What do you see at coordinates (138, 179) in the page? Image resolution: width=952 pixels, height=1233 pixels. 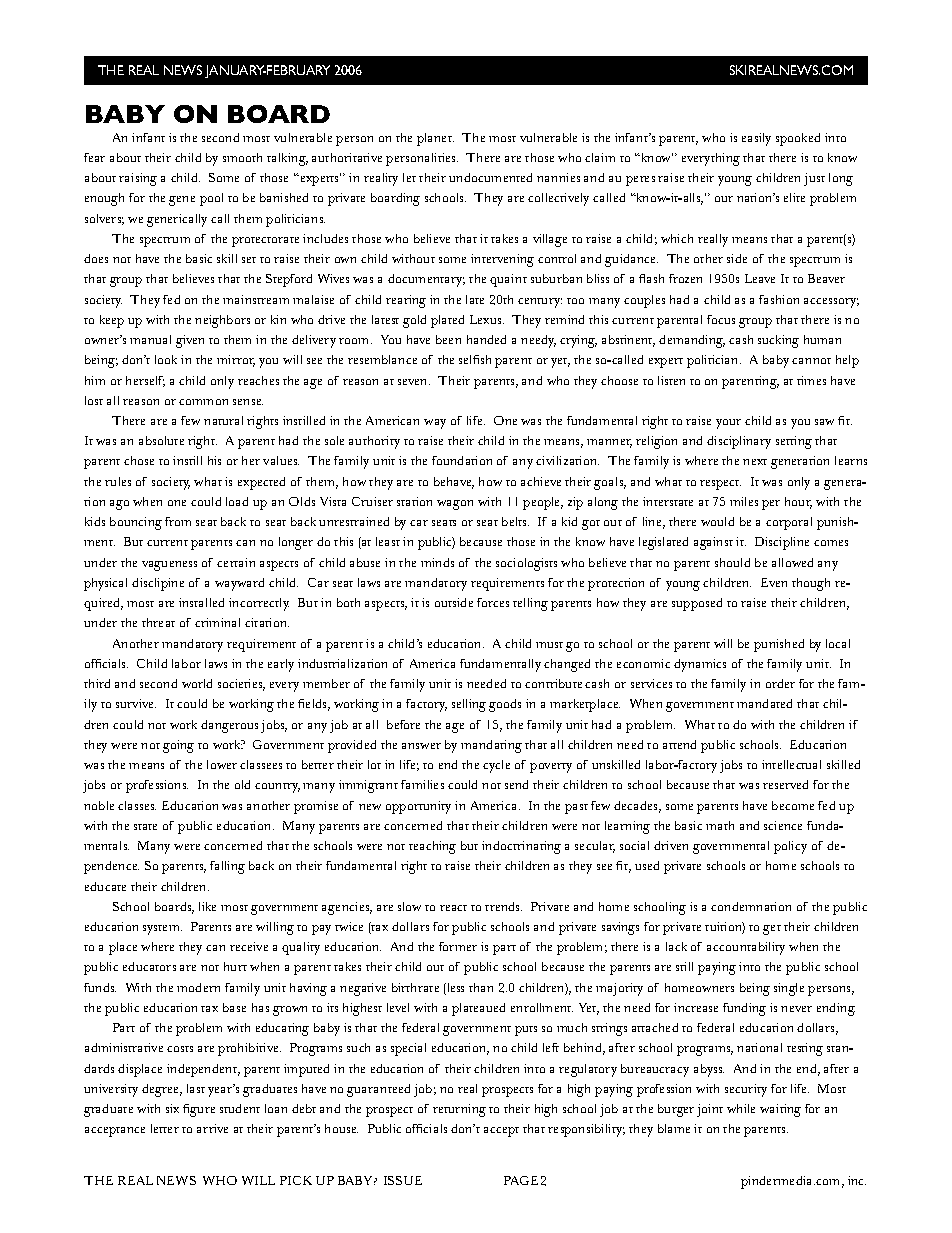 I see `raising` at bounding box center [138, 179].
